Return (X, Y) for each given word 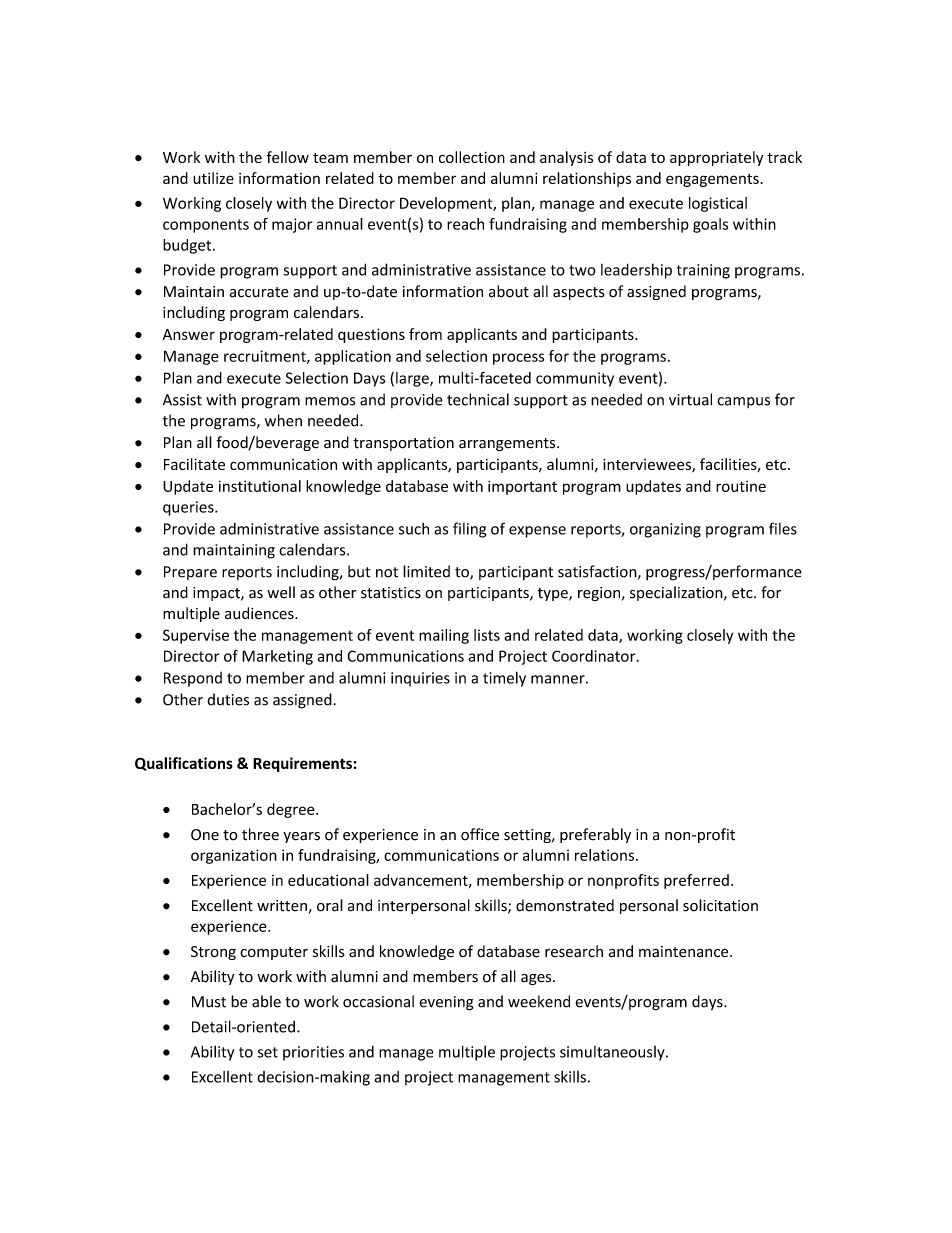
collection (472, 157)
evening (446, 1003)
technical (478, 399)
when (283, 420)
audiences (260, 613)
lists (487, 635)
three (260, 834)
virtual (690, 399)
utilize (213, 178)
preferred (696, 881)
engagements (712, 180)
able (266, 1001)
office (480, 834)
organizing (665, 530)
